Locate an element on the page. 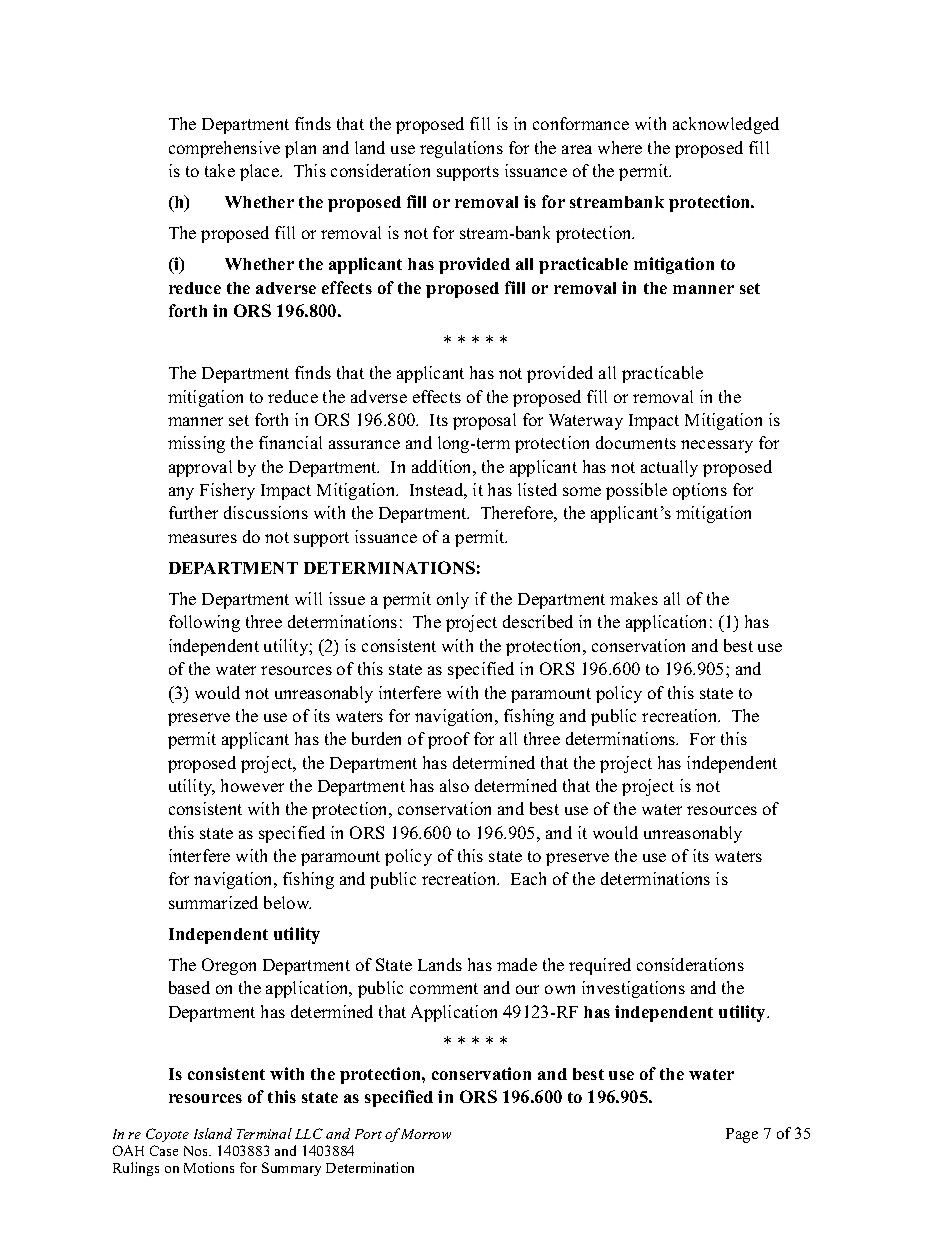 This image has width=952, height=1233. actually is located at coordinates (669, 468).
